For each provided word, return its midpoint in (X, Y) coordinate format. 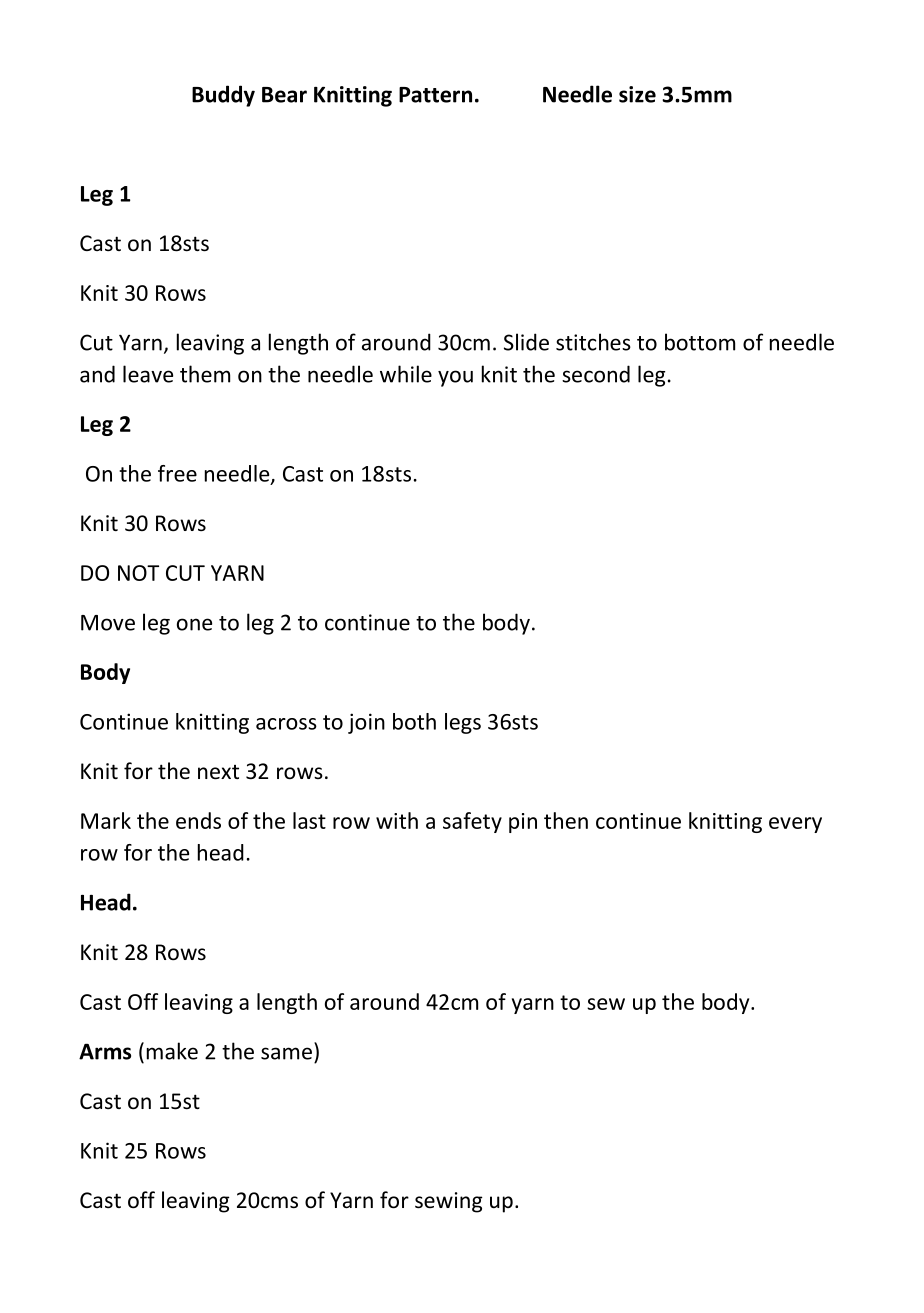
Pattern (435, 95)
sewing (449, 1202)
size (637, 94)
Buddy (223, 96)
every (795, 825)
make (172, 1051)
